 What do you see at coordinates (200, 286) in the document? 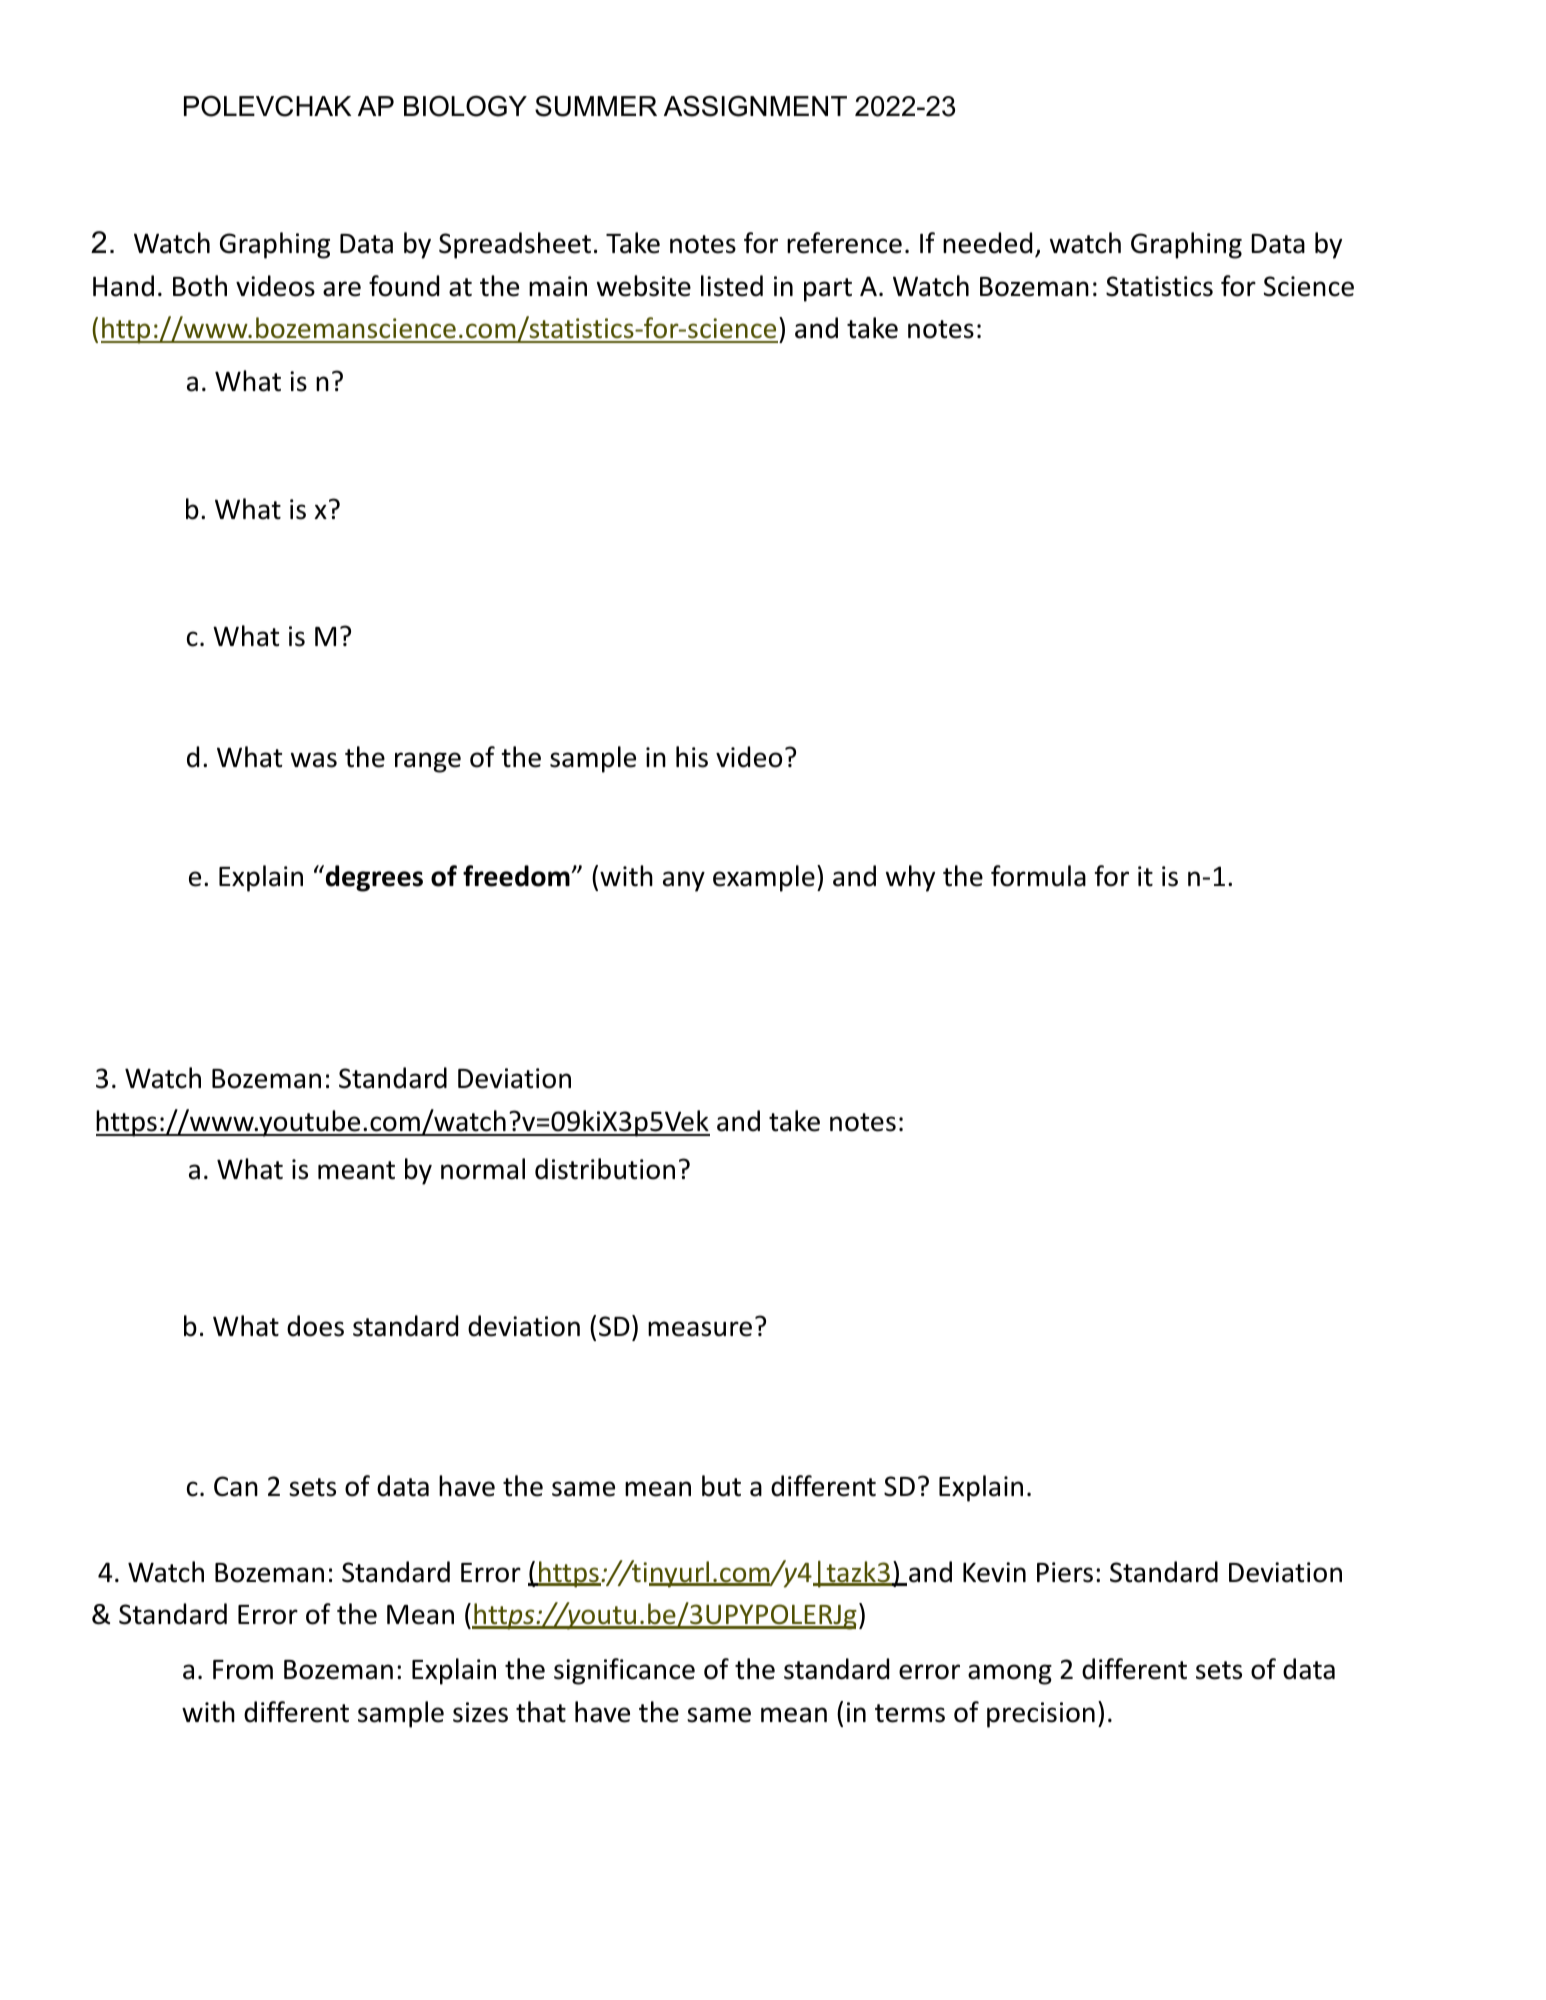
I see `Both` at bounding box center [200, 286].
